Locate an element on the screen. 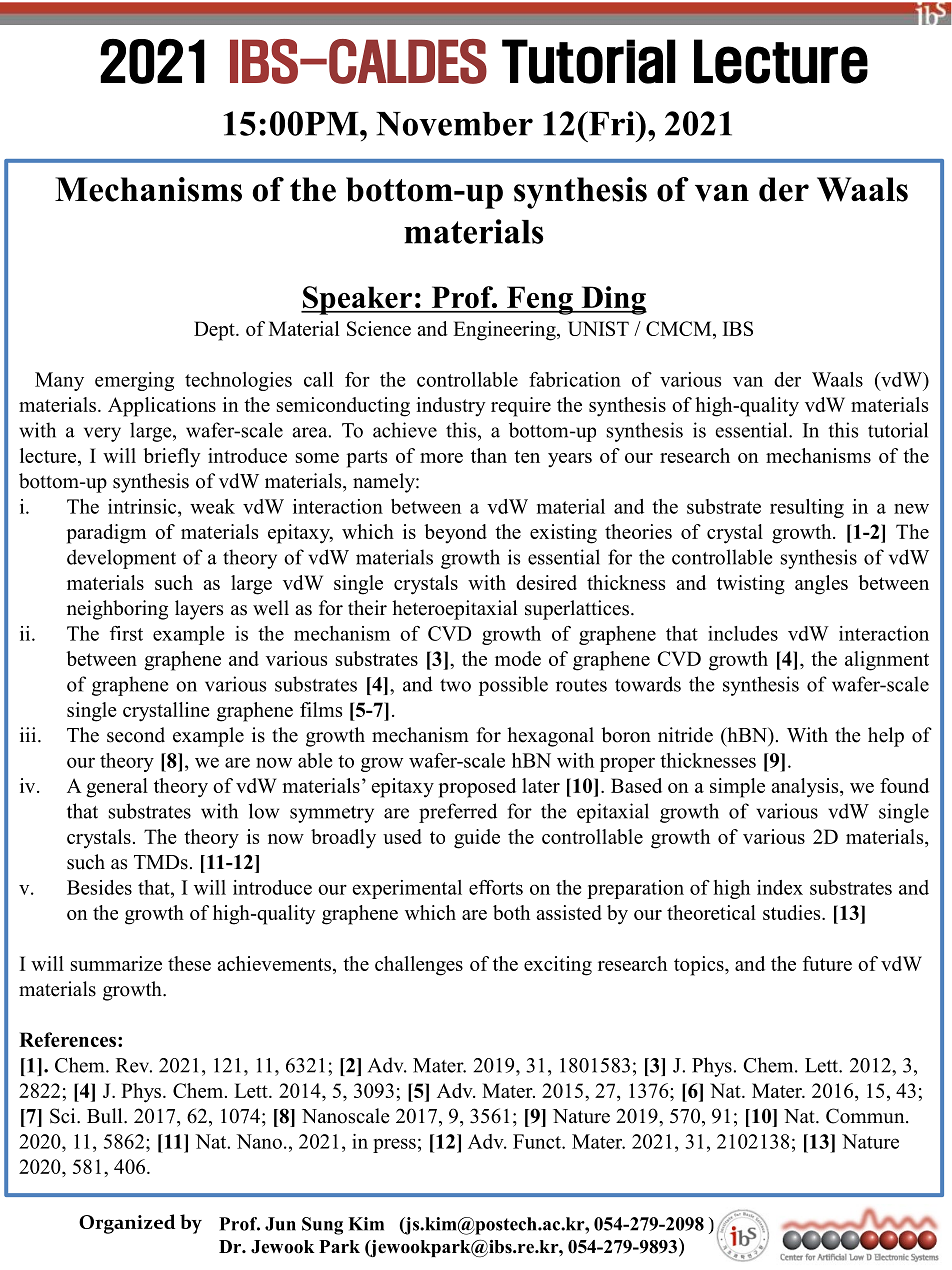 The width and height of the screenshot is (952, 1270). studies is located at coordinates (793, 912).
